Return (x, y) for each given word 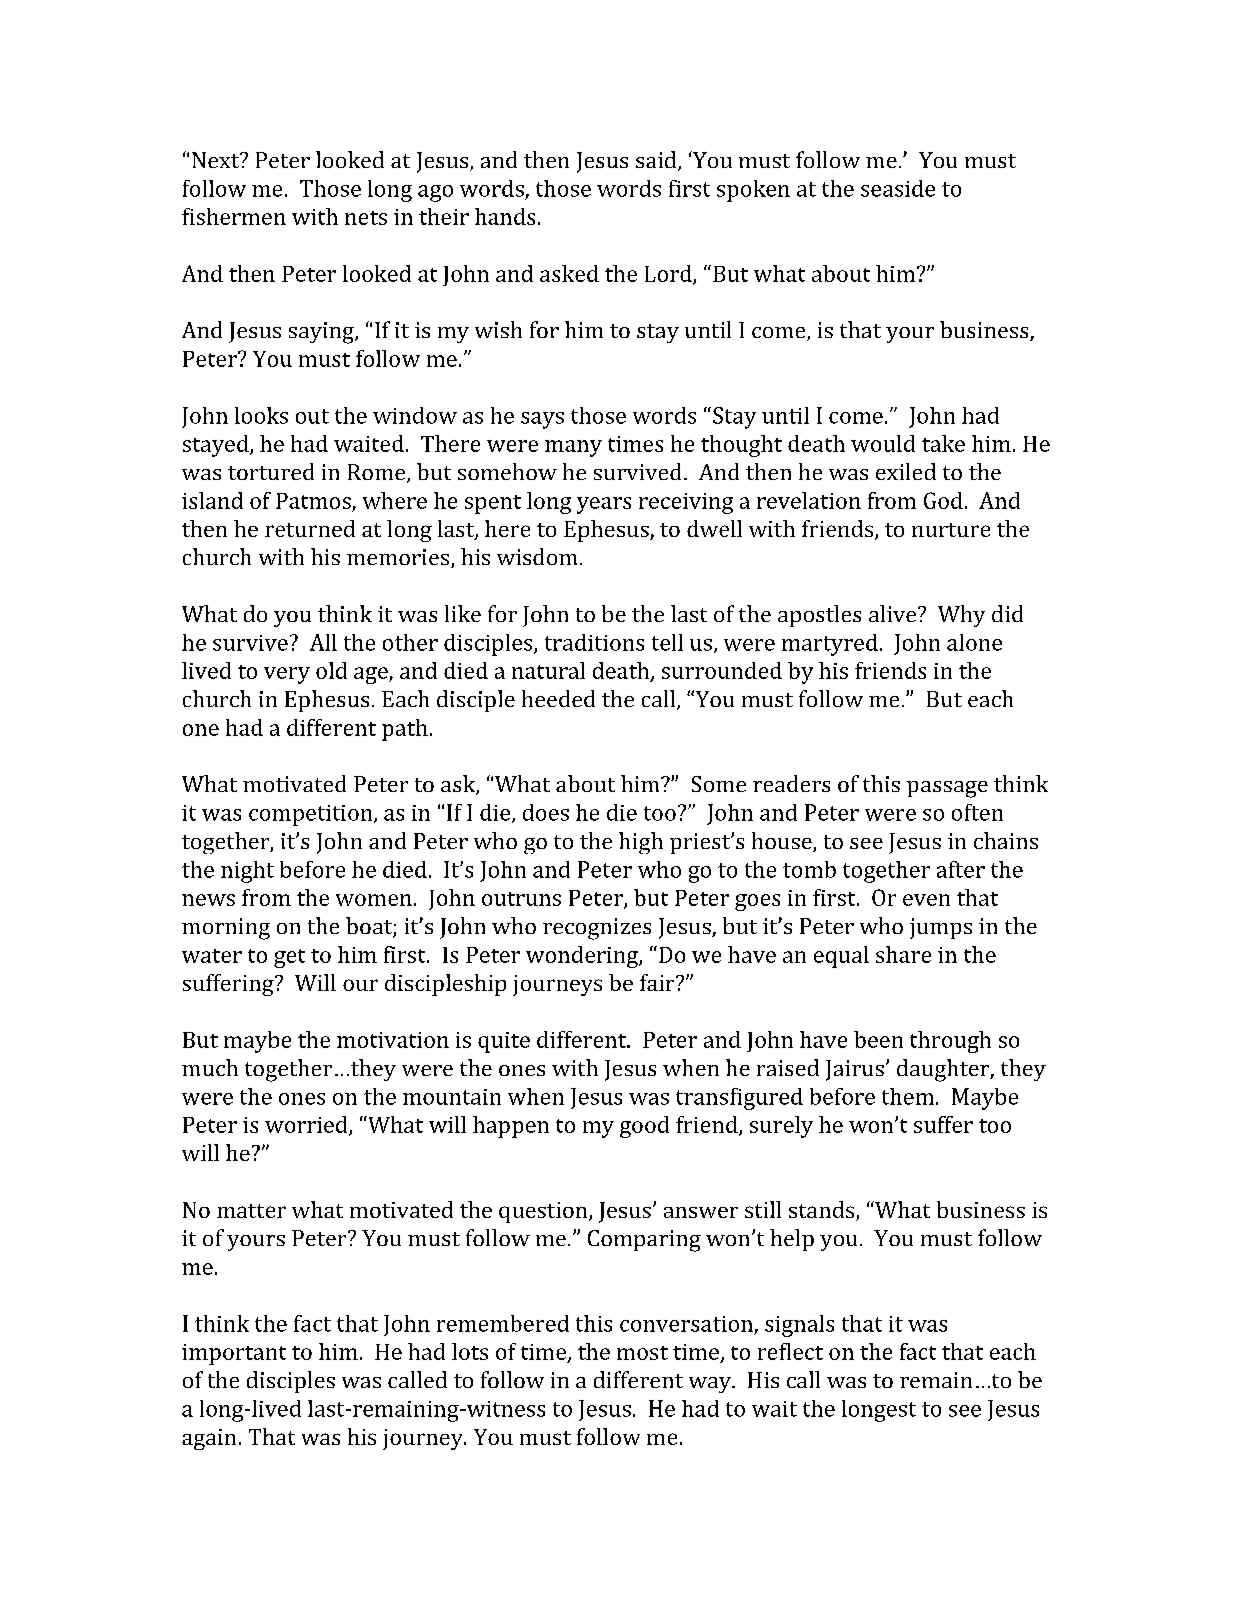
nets (366, 218)
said (657, 161)
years (604, 505)
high (641, 843)
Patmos (313, 501)
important (234, 1354)
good (644, 1127)
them (908, 1096)
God (943, 500)
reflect (790, 1351)
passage (947, 789)
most (642, 1353)
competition (312, 815)
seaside (898, 188)
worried (307, 1125)
